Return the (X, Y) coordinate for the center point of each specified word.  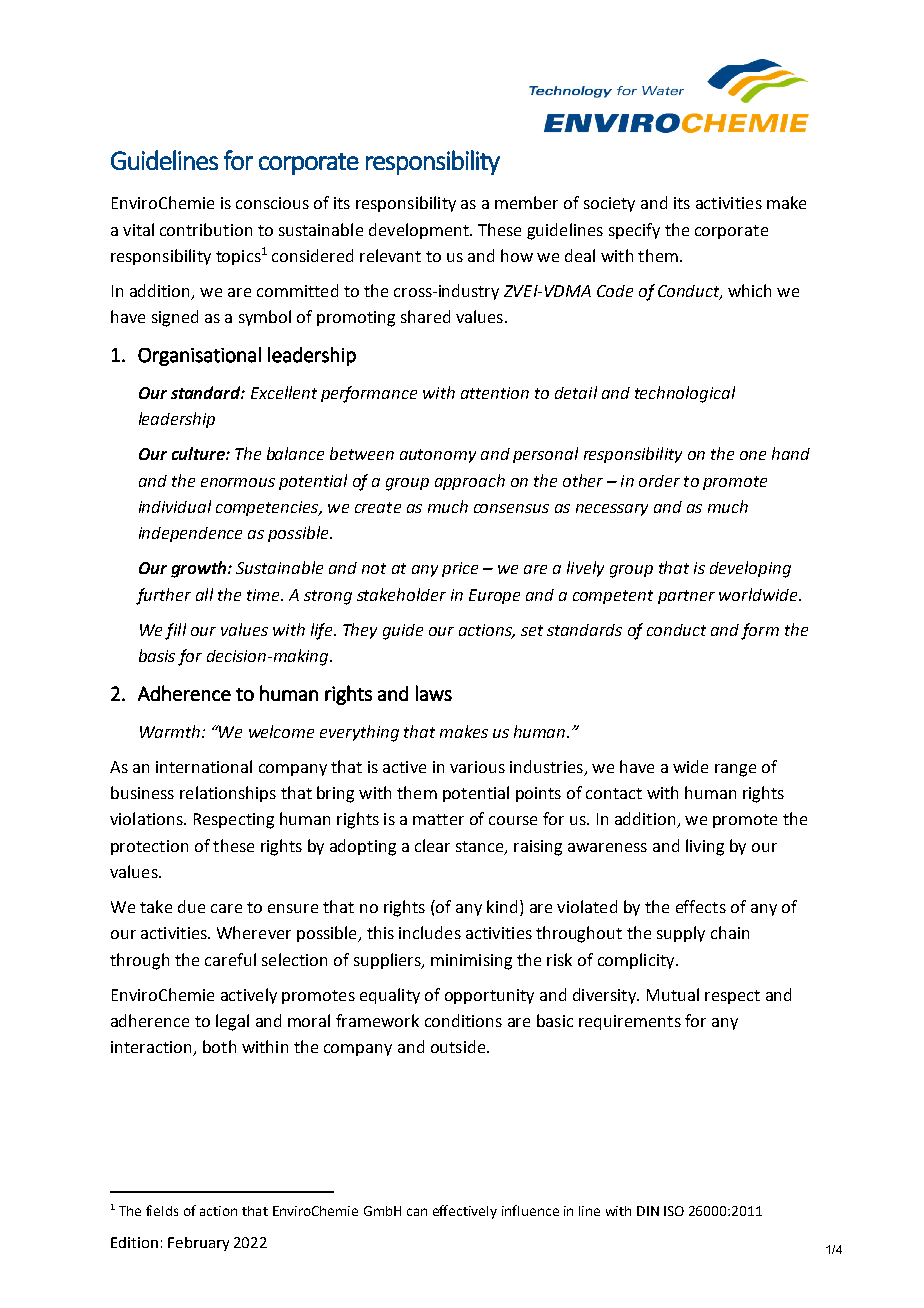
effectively (465, 1212)
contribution (206, 229)
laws (434, 693)
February (198, 1244)
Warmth (170, 731)
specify (634, 231)
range (735, 770)
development (420, 231)
